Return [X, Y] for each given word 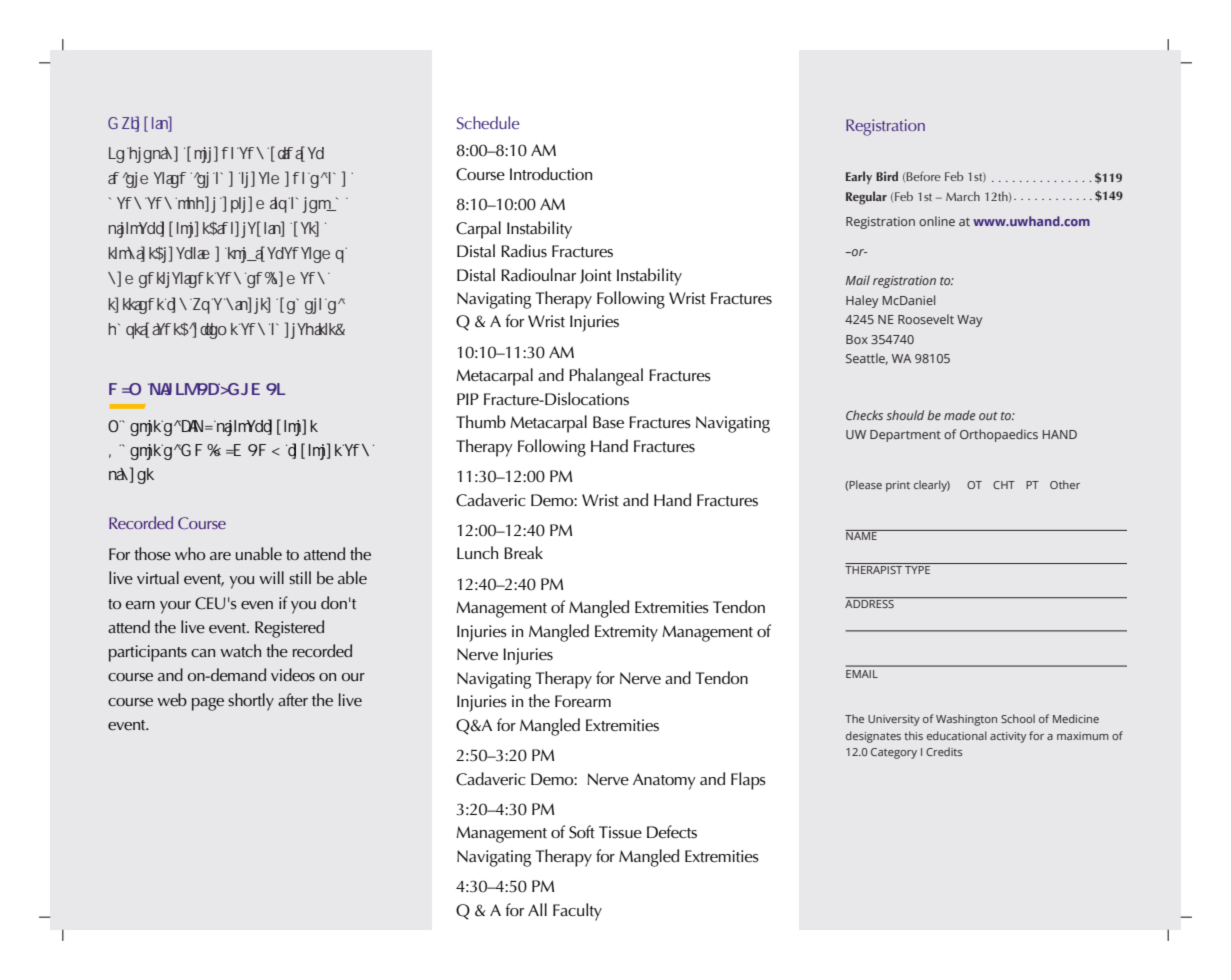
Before [923, 176]
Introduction [551, 173]
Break [523, 553]
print [898, 486]
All [537, 909]
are [220, 556]
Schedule [488, 122]
